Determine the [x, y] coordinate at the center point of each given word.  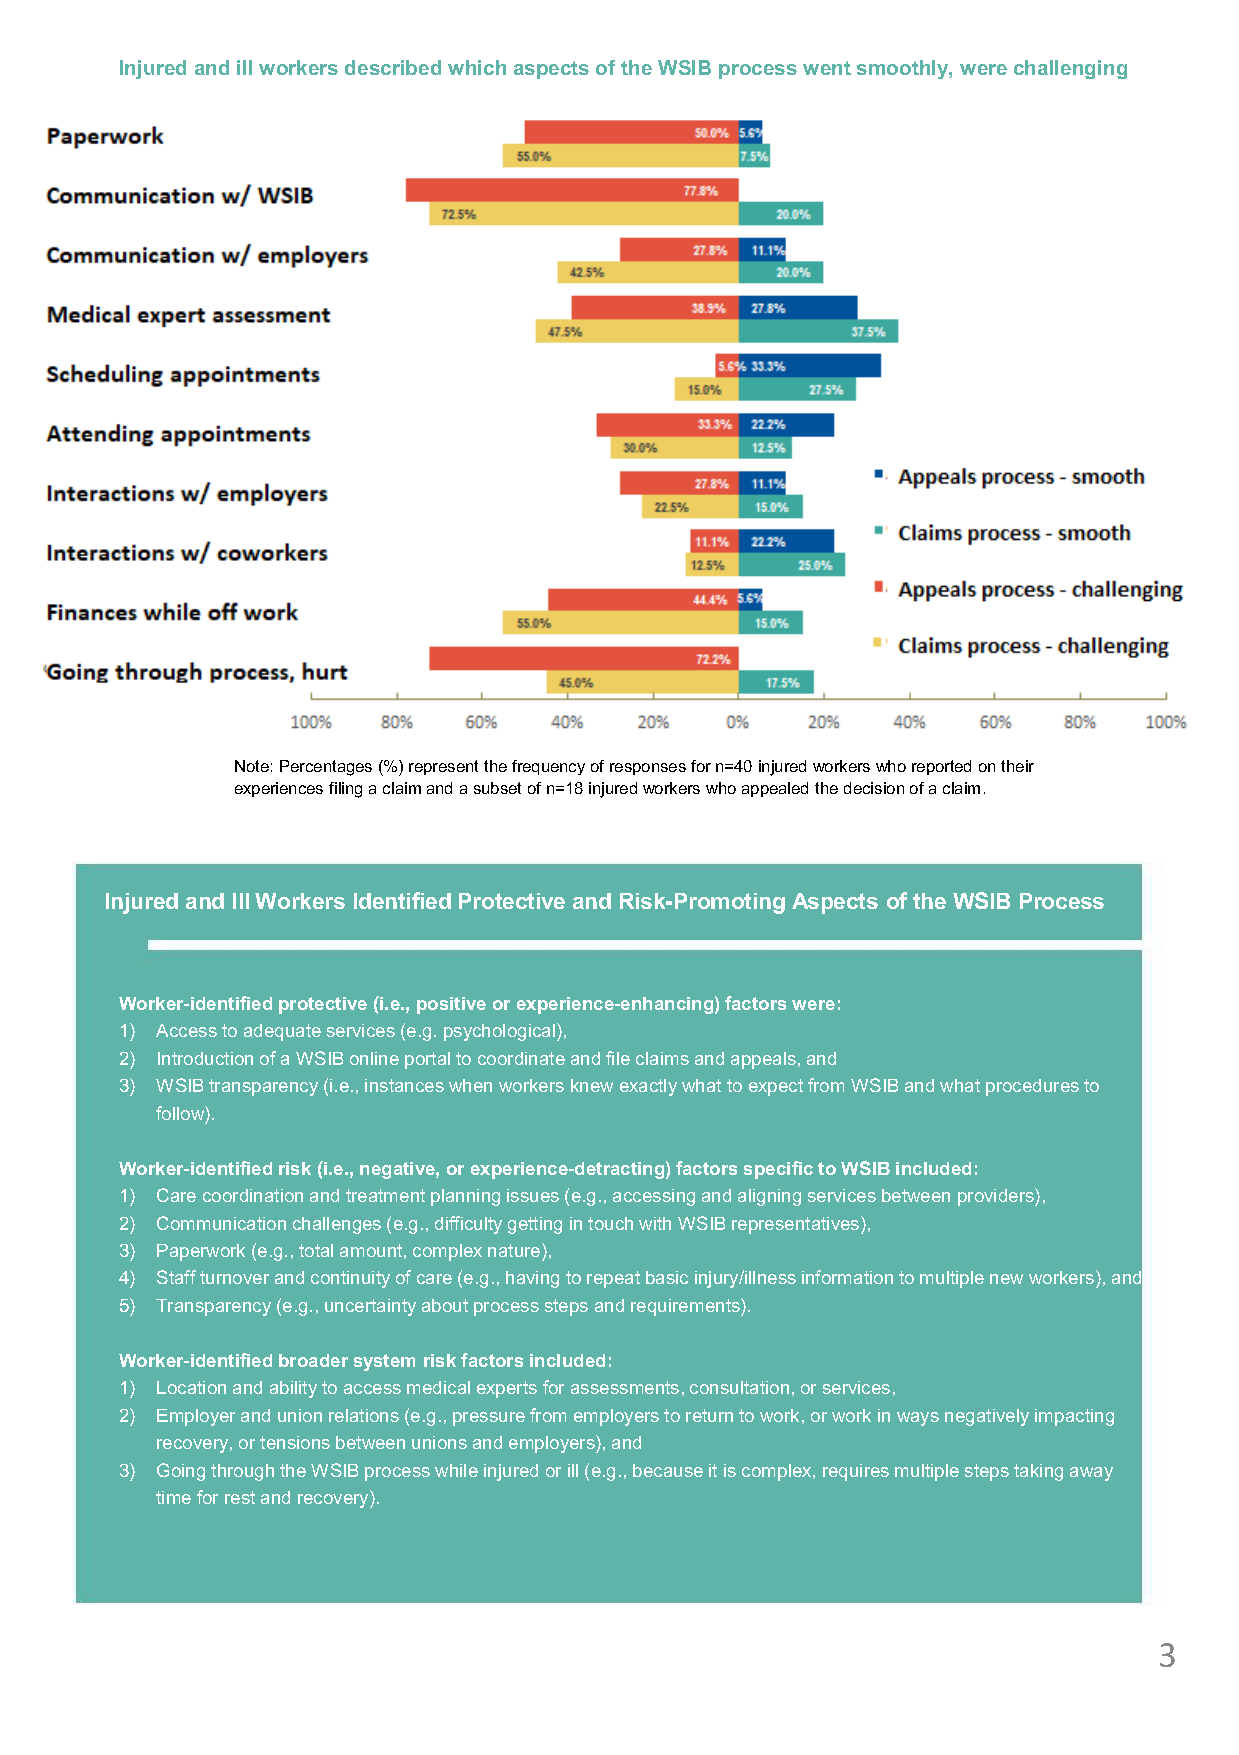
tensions [295, 1442]
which [477, 67]
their [1017, 766]
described [393, 67]
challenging [1070, 69]
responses [648, 769]
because [668, 1470]
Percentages [326, 768]
